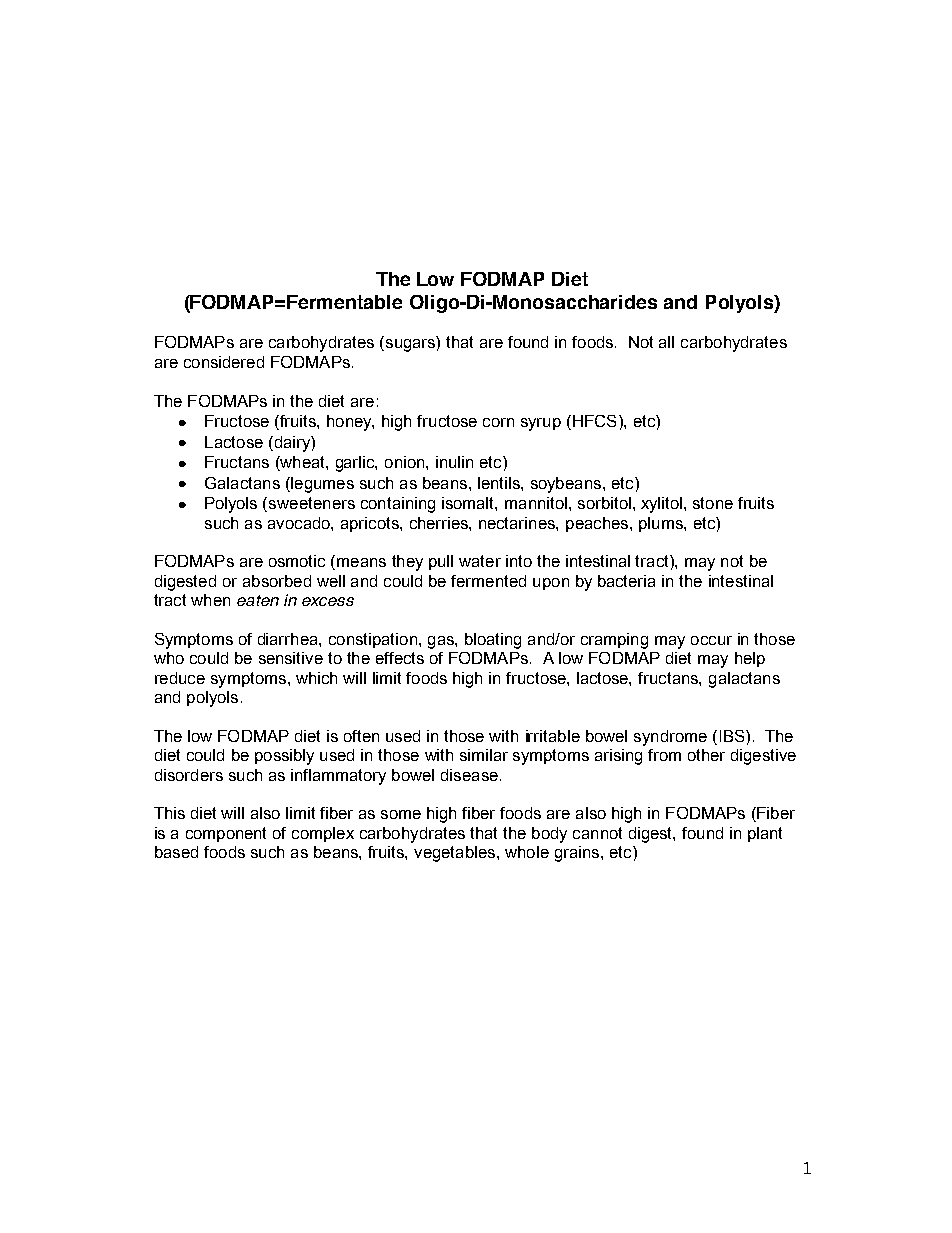  Describe the element at coordinates (400, 658) in the document. I see `effects` at that location.
